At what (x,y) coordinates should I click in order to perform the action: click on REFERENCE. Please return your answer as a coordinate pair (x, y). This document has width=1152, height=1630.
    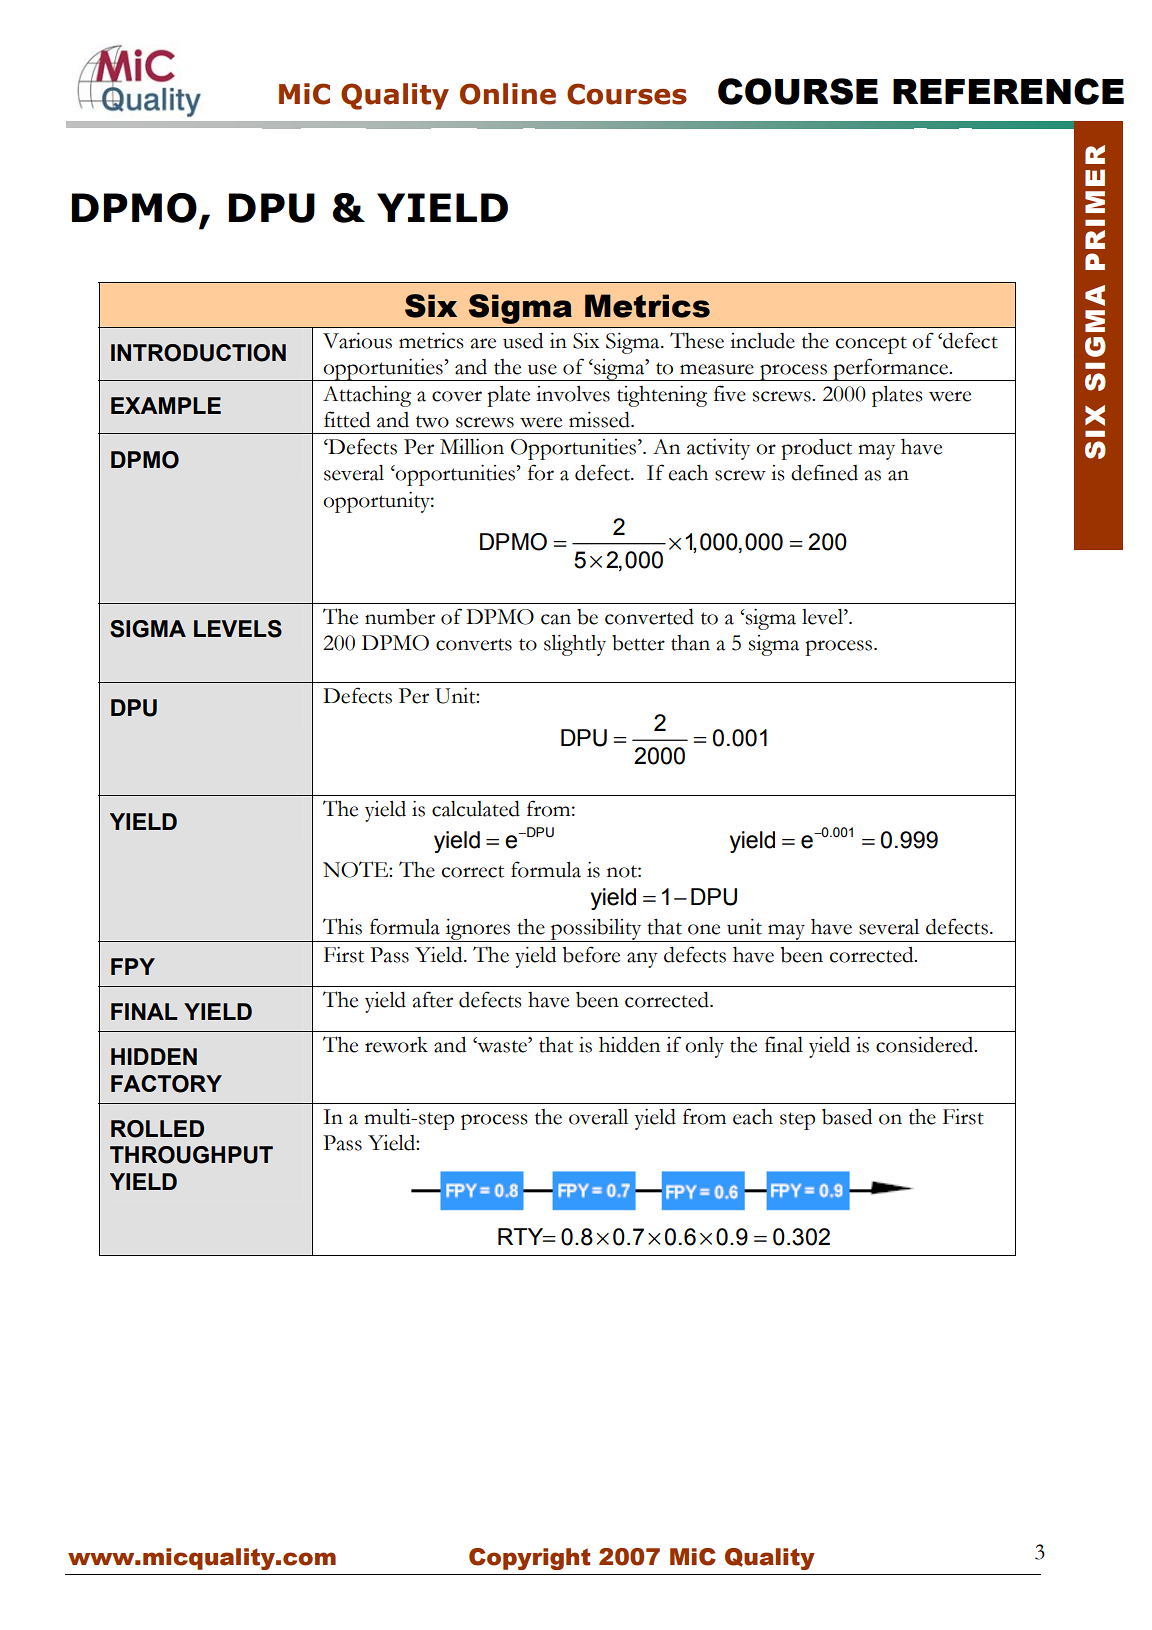
    Looking at the image, I should click on (1008, 91).
